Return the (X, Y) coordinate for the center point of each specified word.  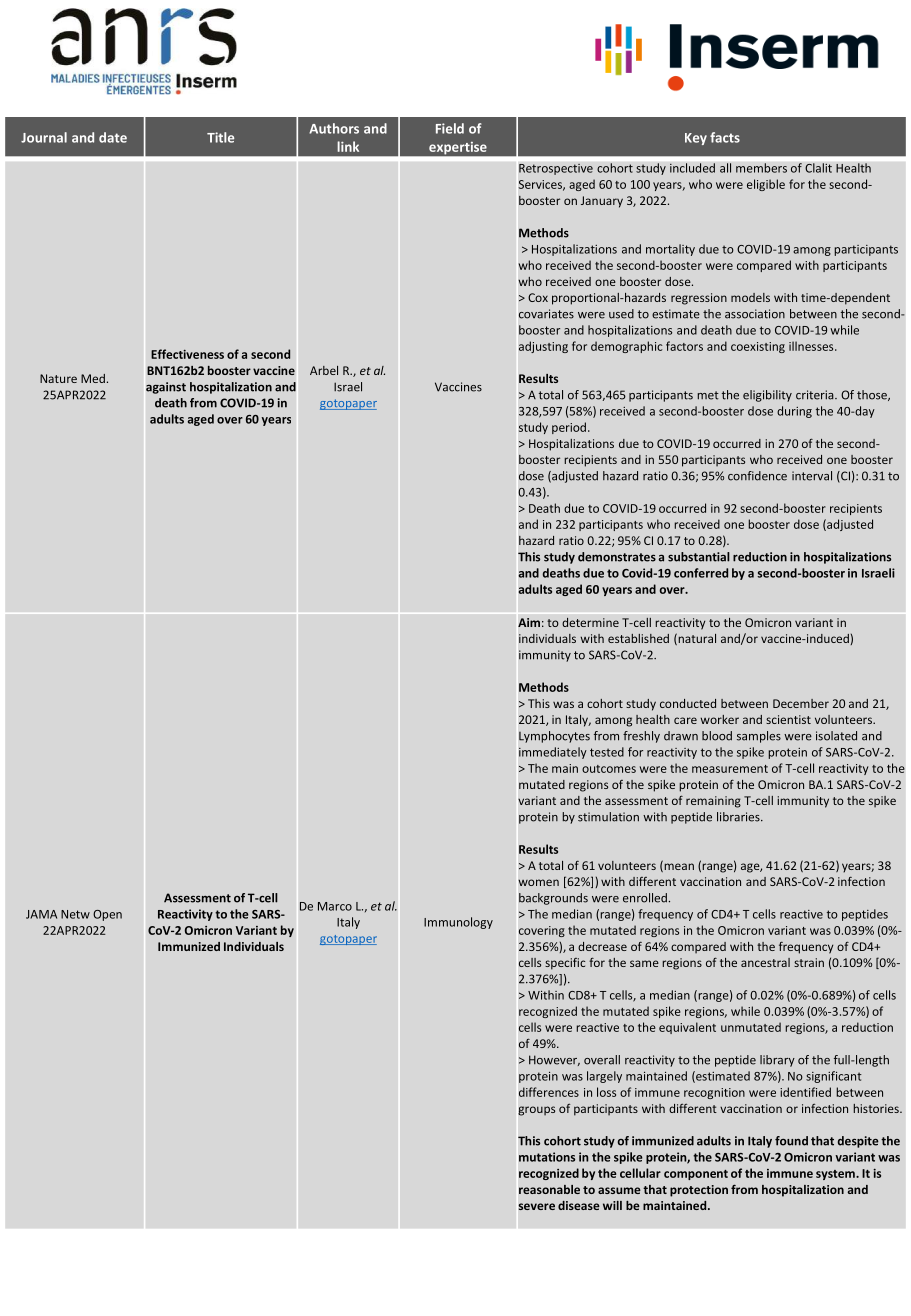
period (569, 428)
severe (537, 1206)
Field (450, 128)
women (538, 882)
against (166, 388)
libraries (739, 817)
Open (107, 915)
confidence (757, 476)
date (113, 137)
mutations (547, 1157)
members (761, 168)
